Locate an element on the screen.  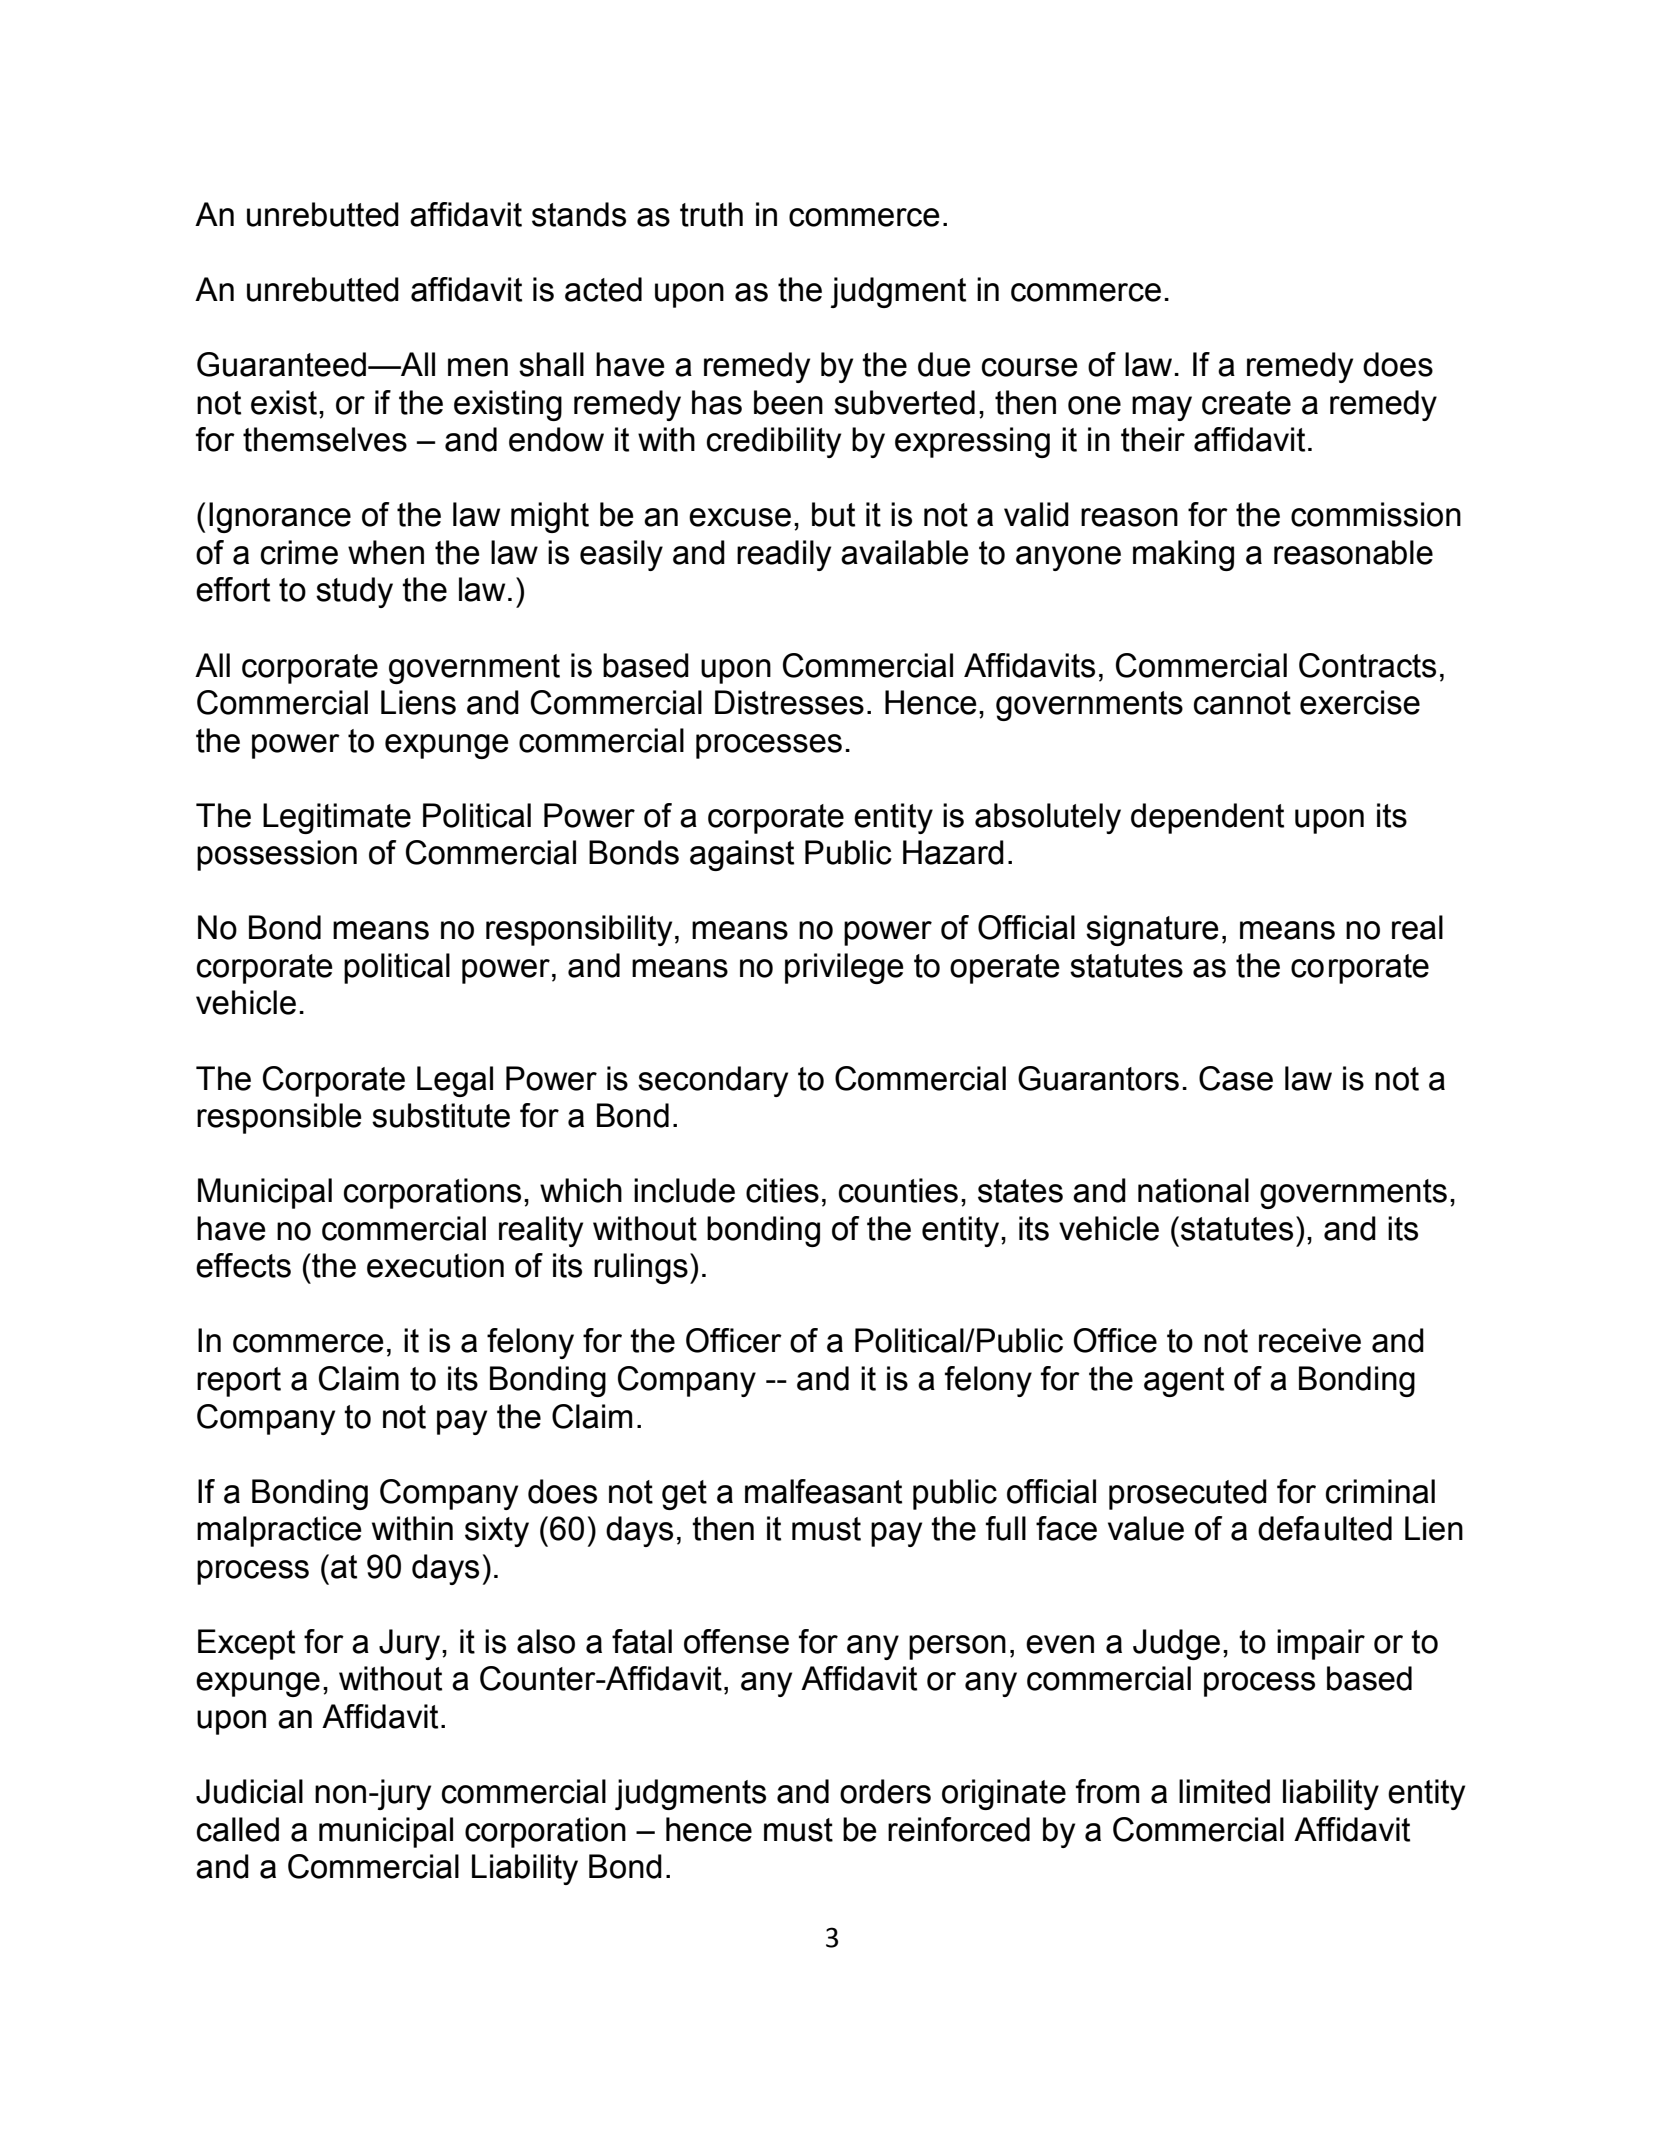
create is located at coordinates (1246, 403).
